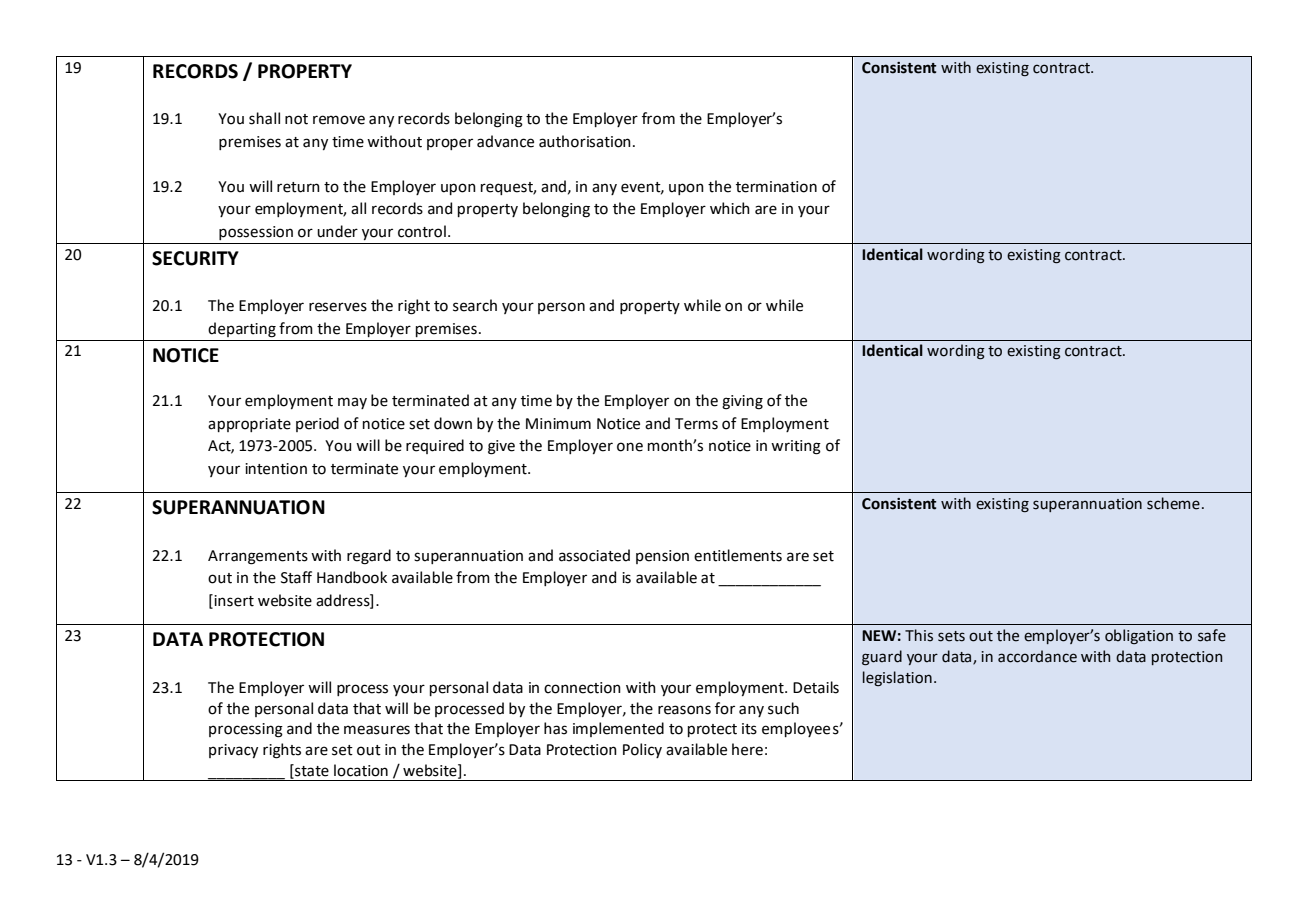  I want to click on state, so click(311, 771).
